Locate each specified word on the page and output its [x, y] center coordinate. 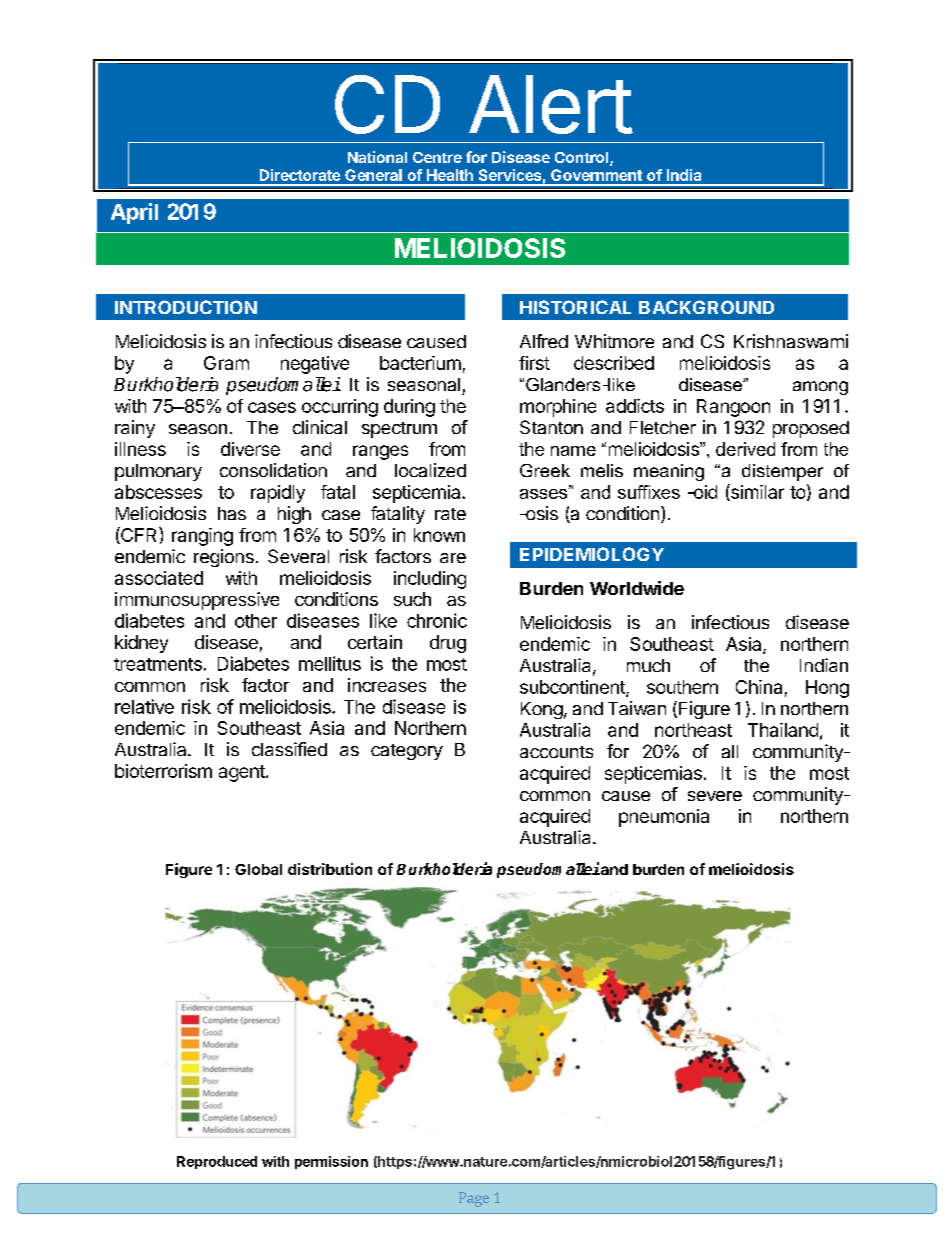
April [134, 213]
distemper [782, 472]
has [232, 513]
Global [258, 869]
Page [474, 1199]
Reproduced [217, 1162]
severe [715, 796]
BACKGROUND [706, 307]
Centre [437, 157]
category [407, 752]
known [439, 535]
